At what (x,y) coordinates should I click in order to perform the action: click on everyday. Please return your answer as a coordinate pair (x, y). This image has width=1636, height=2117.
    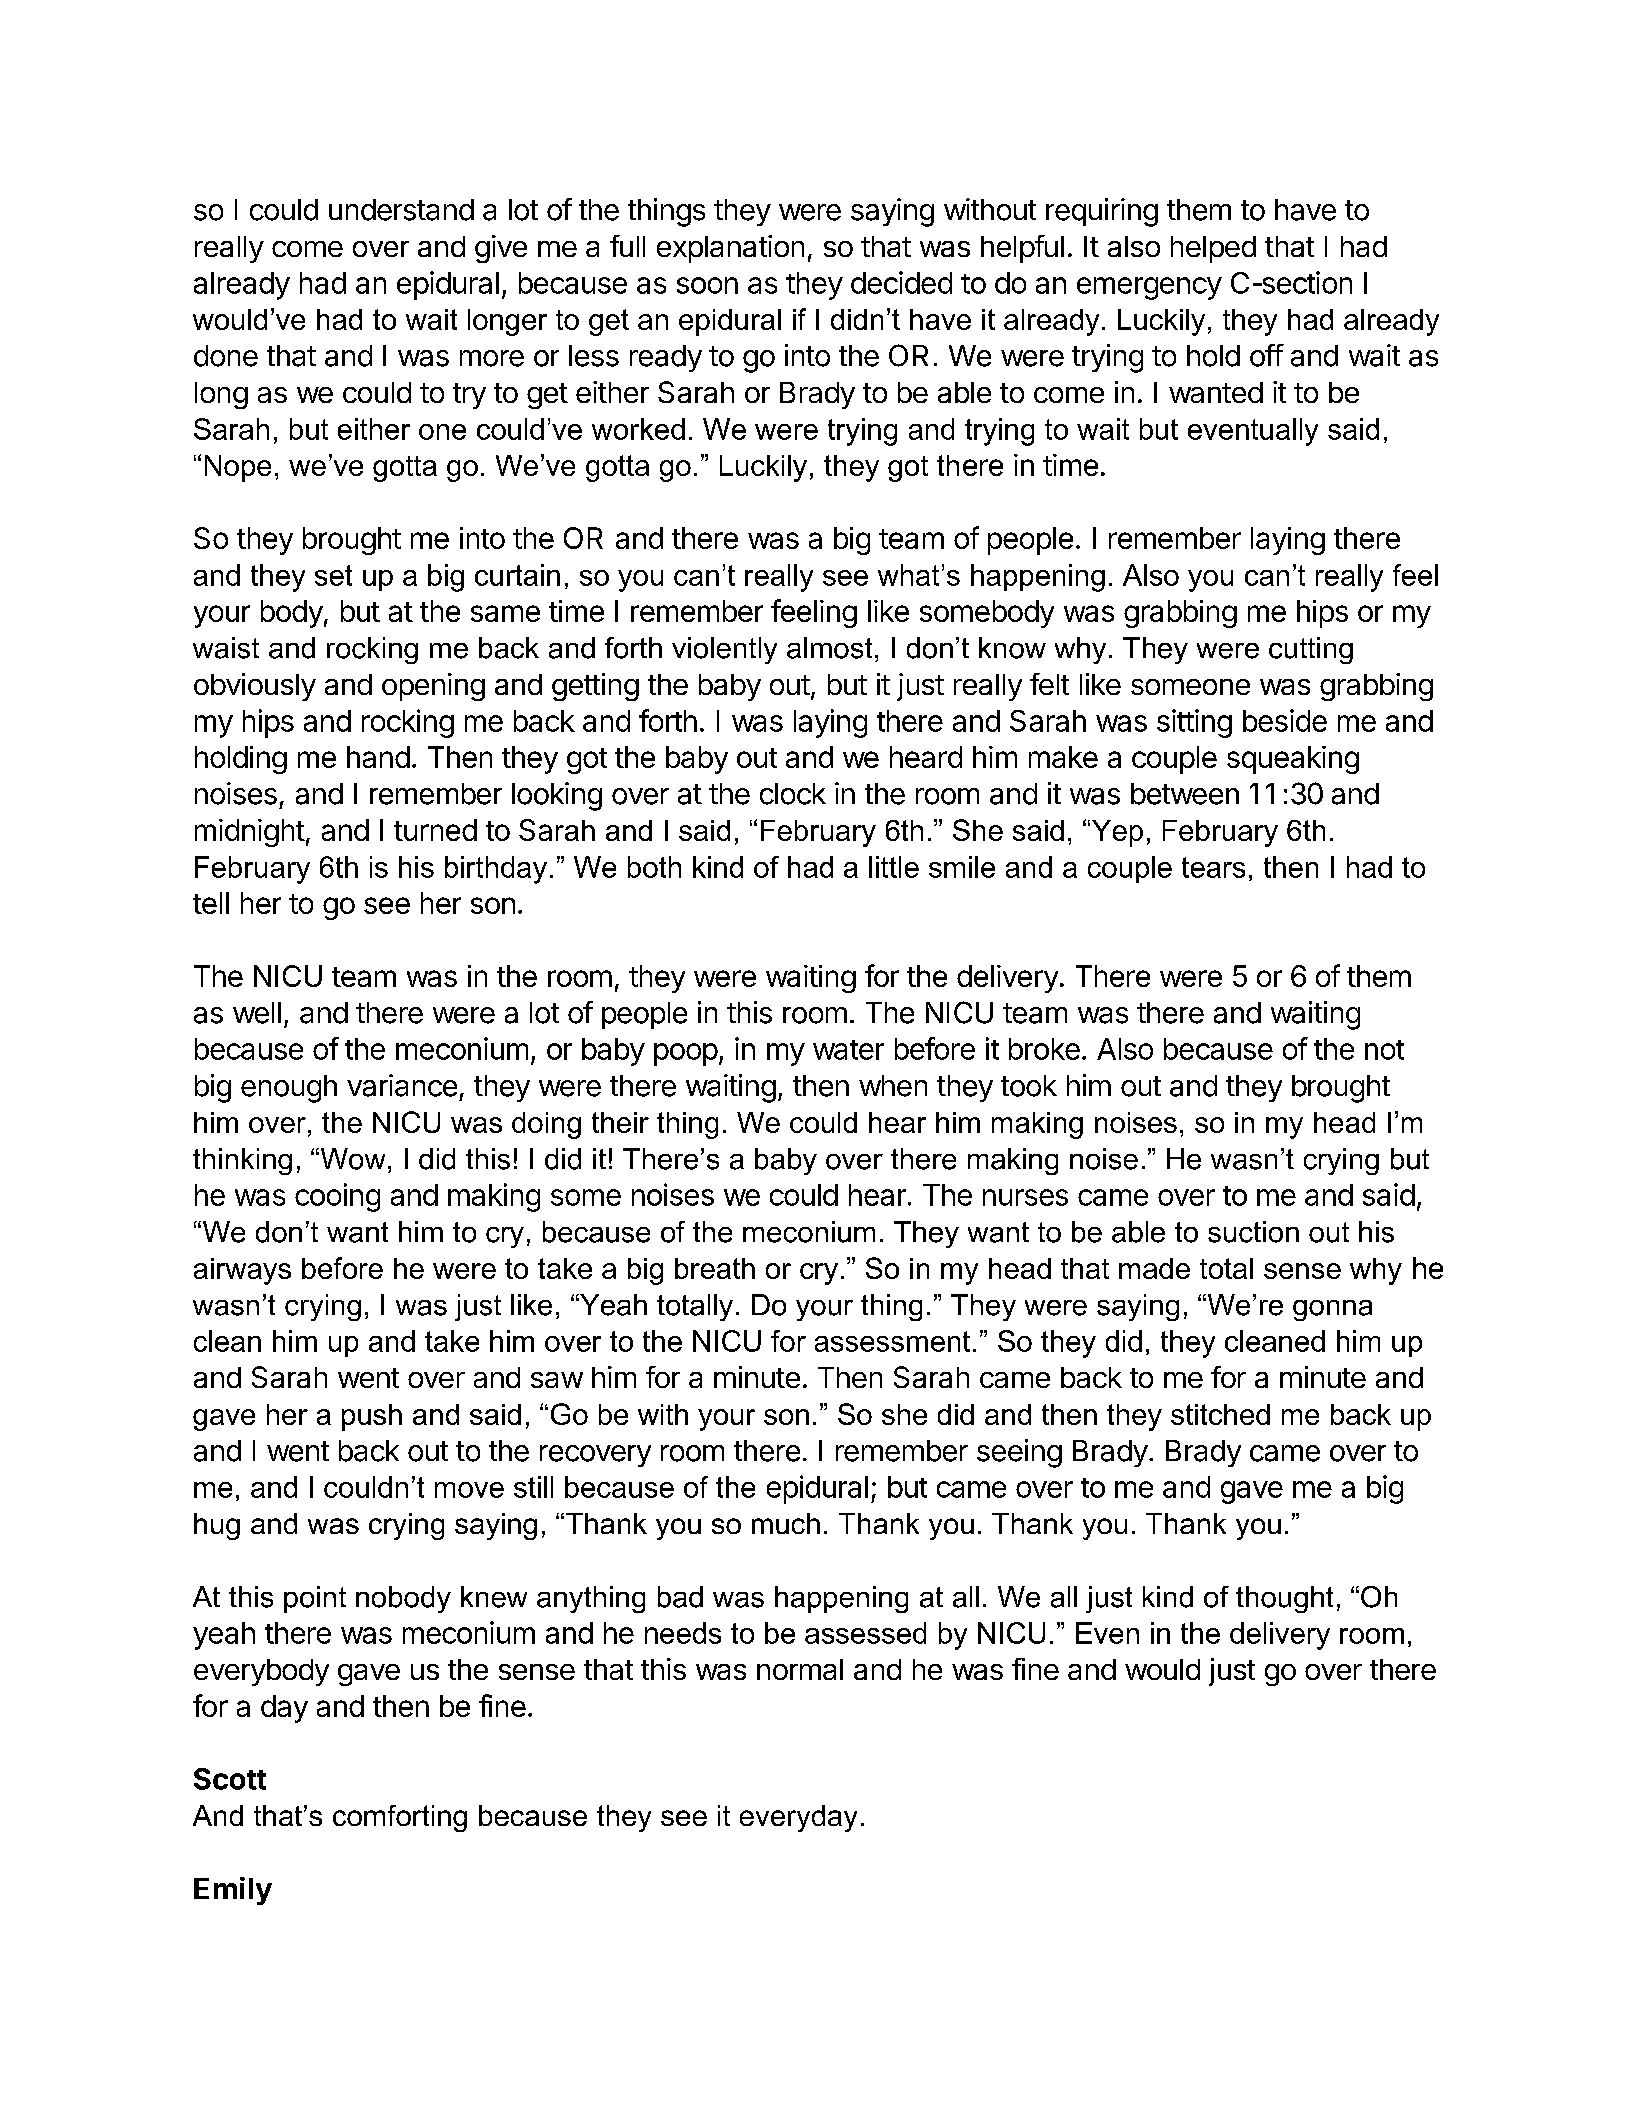
    Looking at the image, I should click on (798, 1818).
